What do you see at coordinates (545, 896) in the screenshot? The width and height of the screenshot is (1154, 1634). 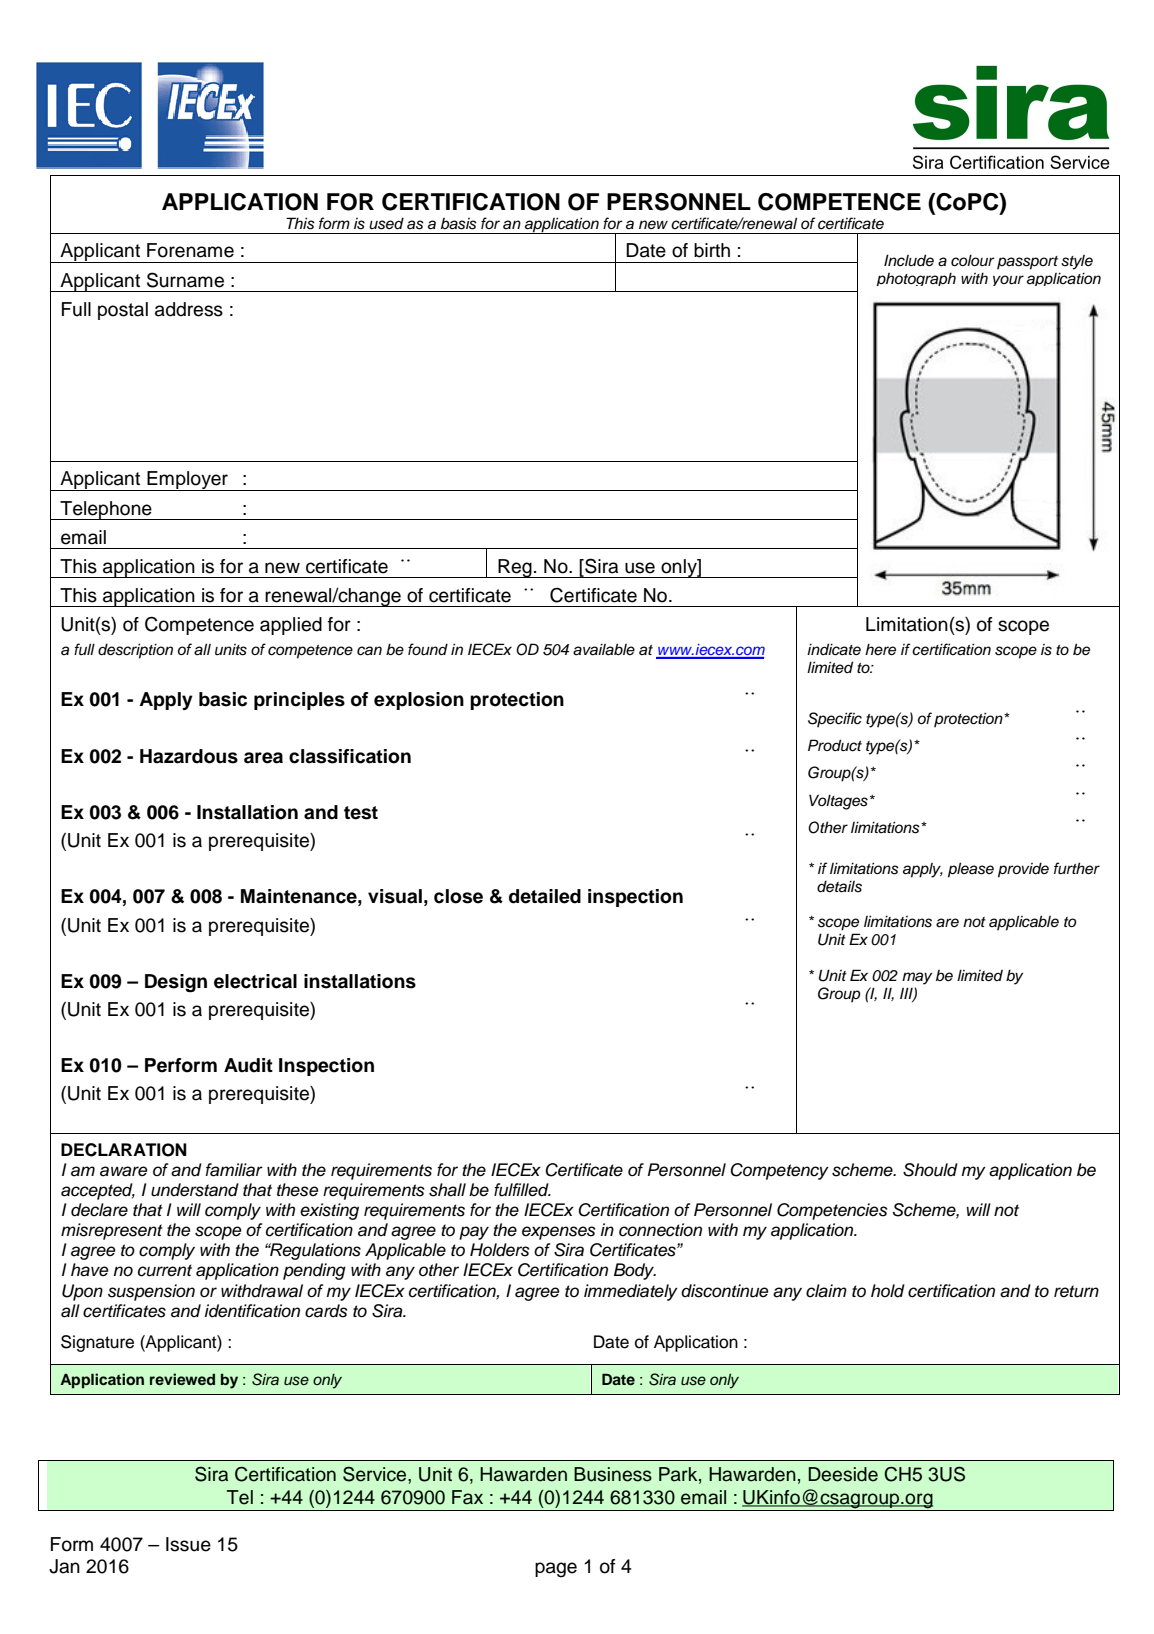 I see `detailed` at bounding box center [545, 896].
